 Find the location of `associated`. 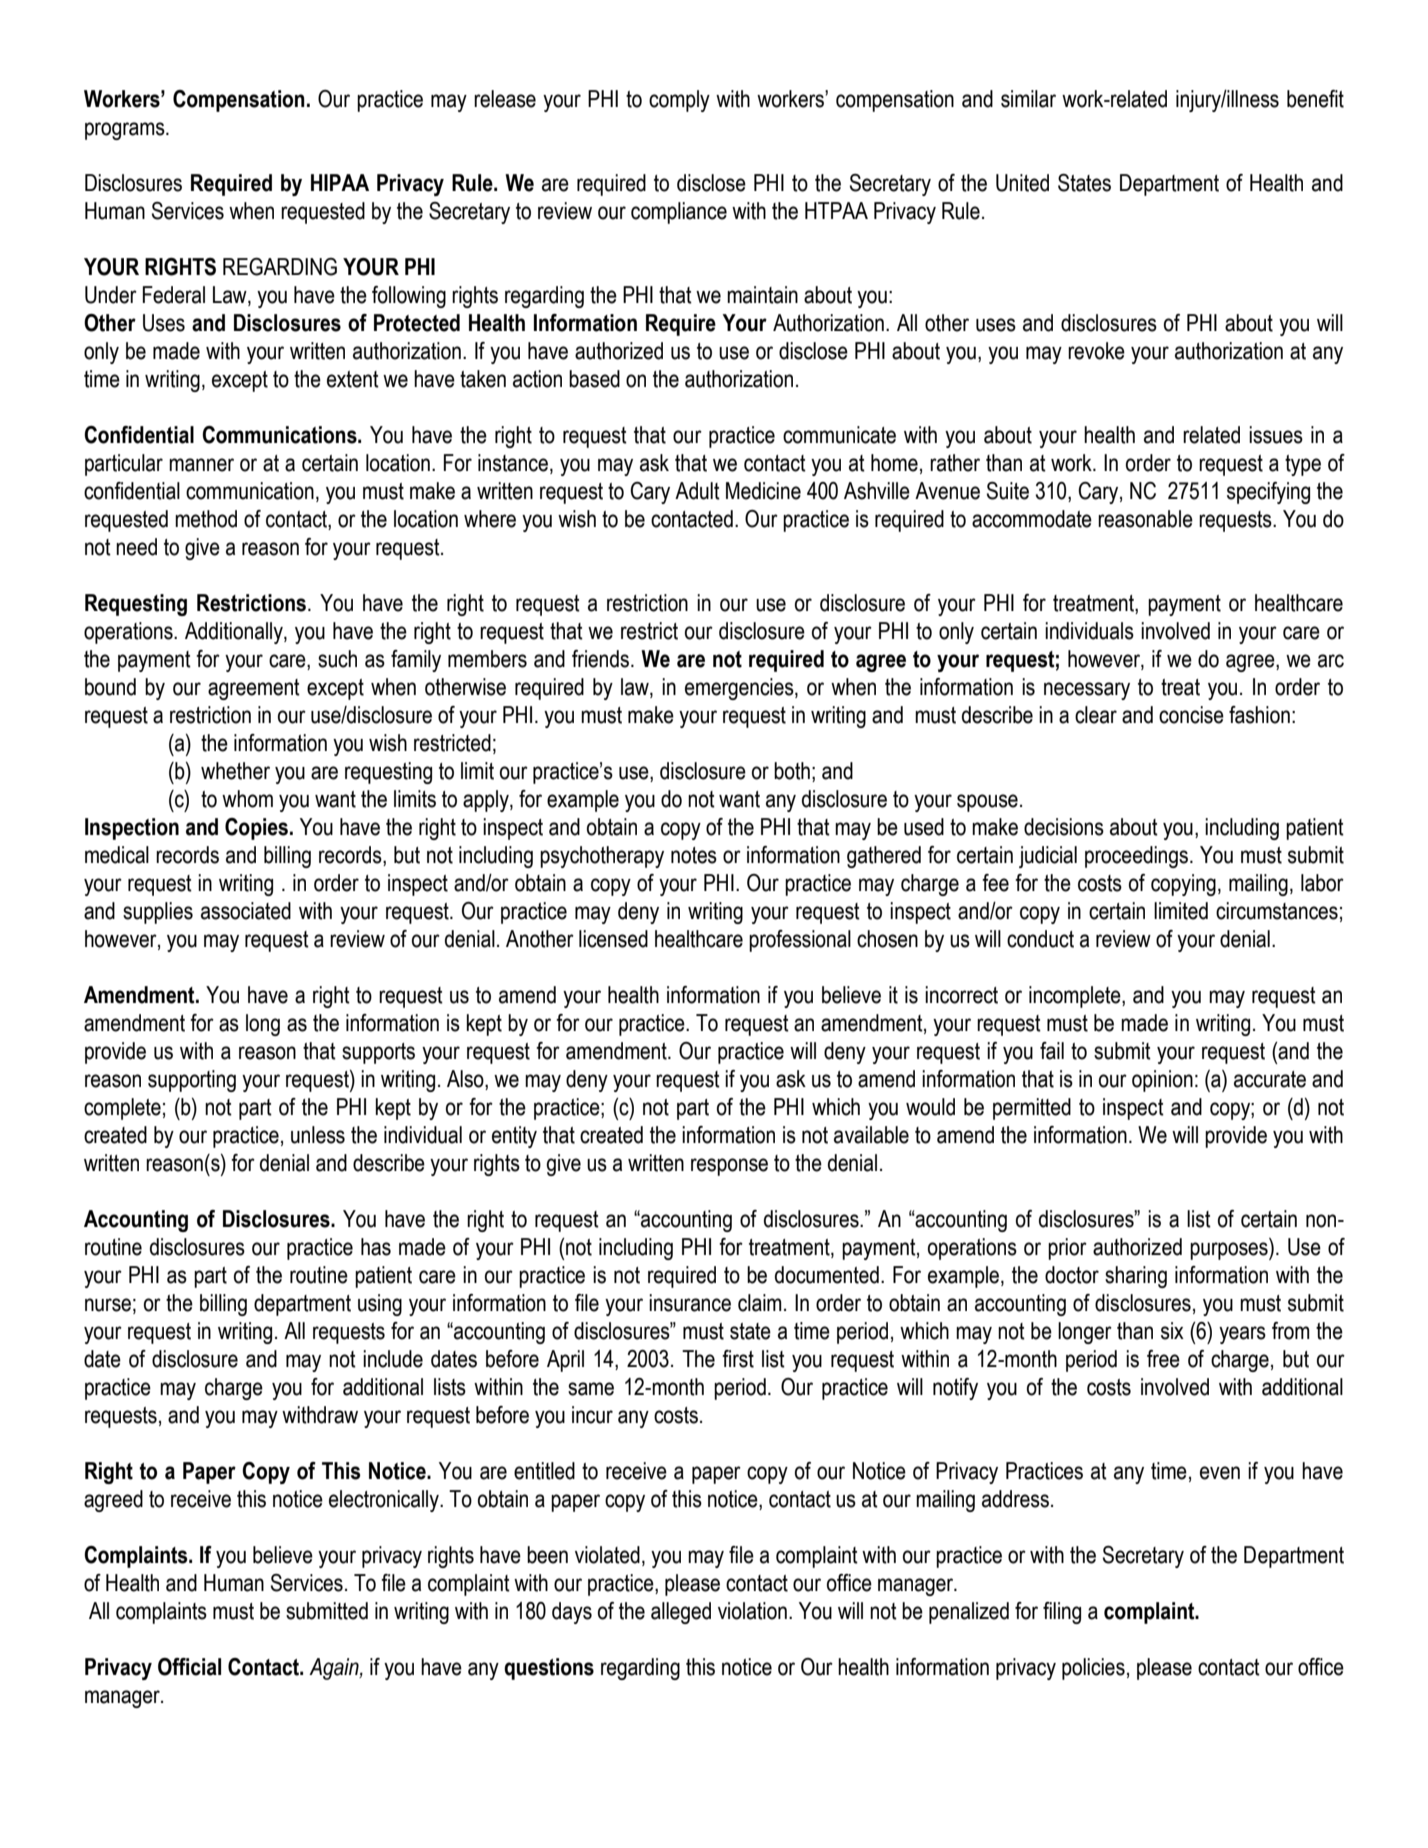

associated is located at coordinates (246, 911).
